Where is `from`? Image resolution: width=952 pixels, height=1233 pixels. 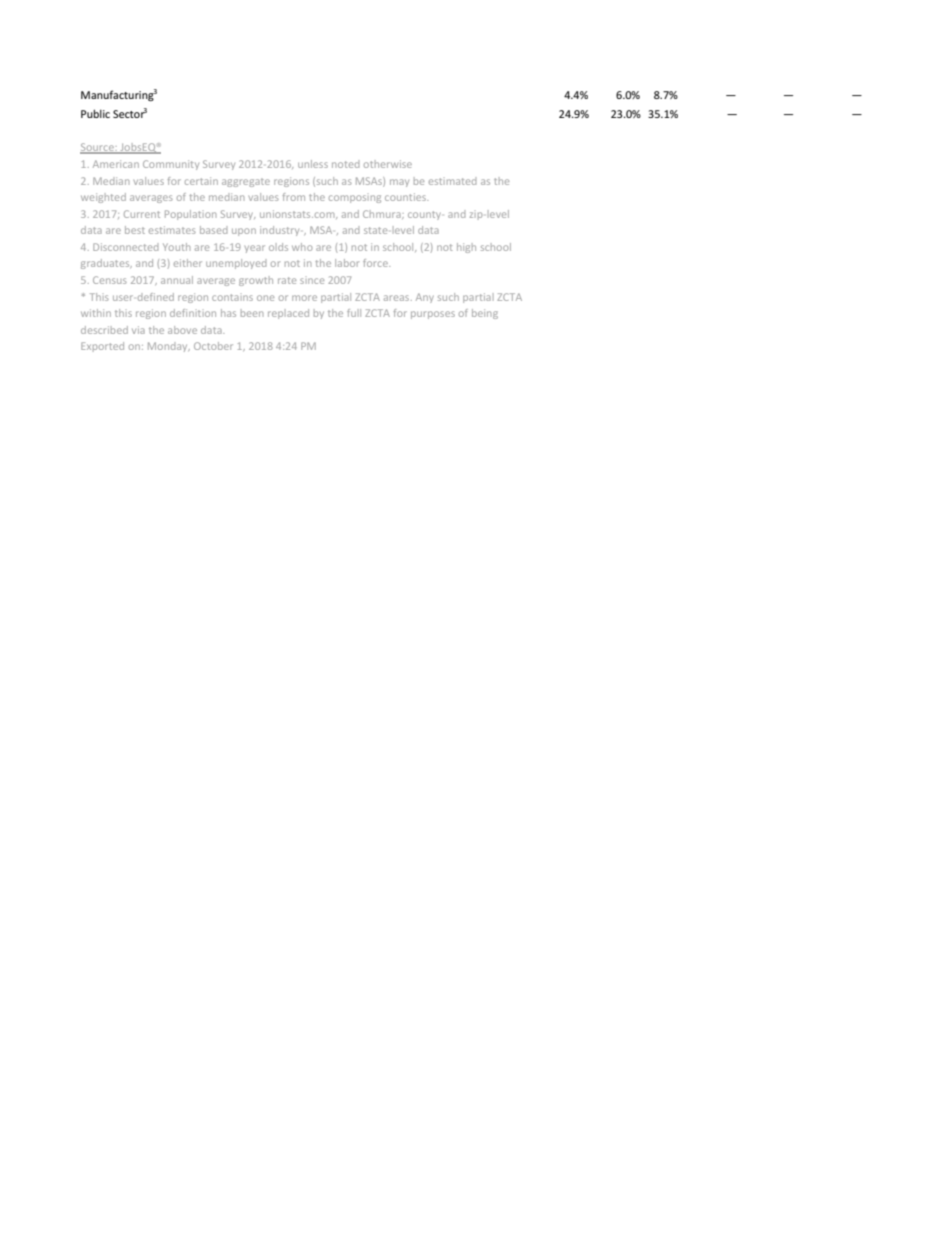 from is located at coordinates (294, 197).
